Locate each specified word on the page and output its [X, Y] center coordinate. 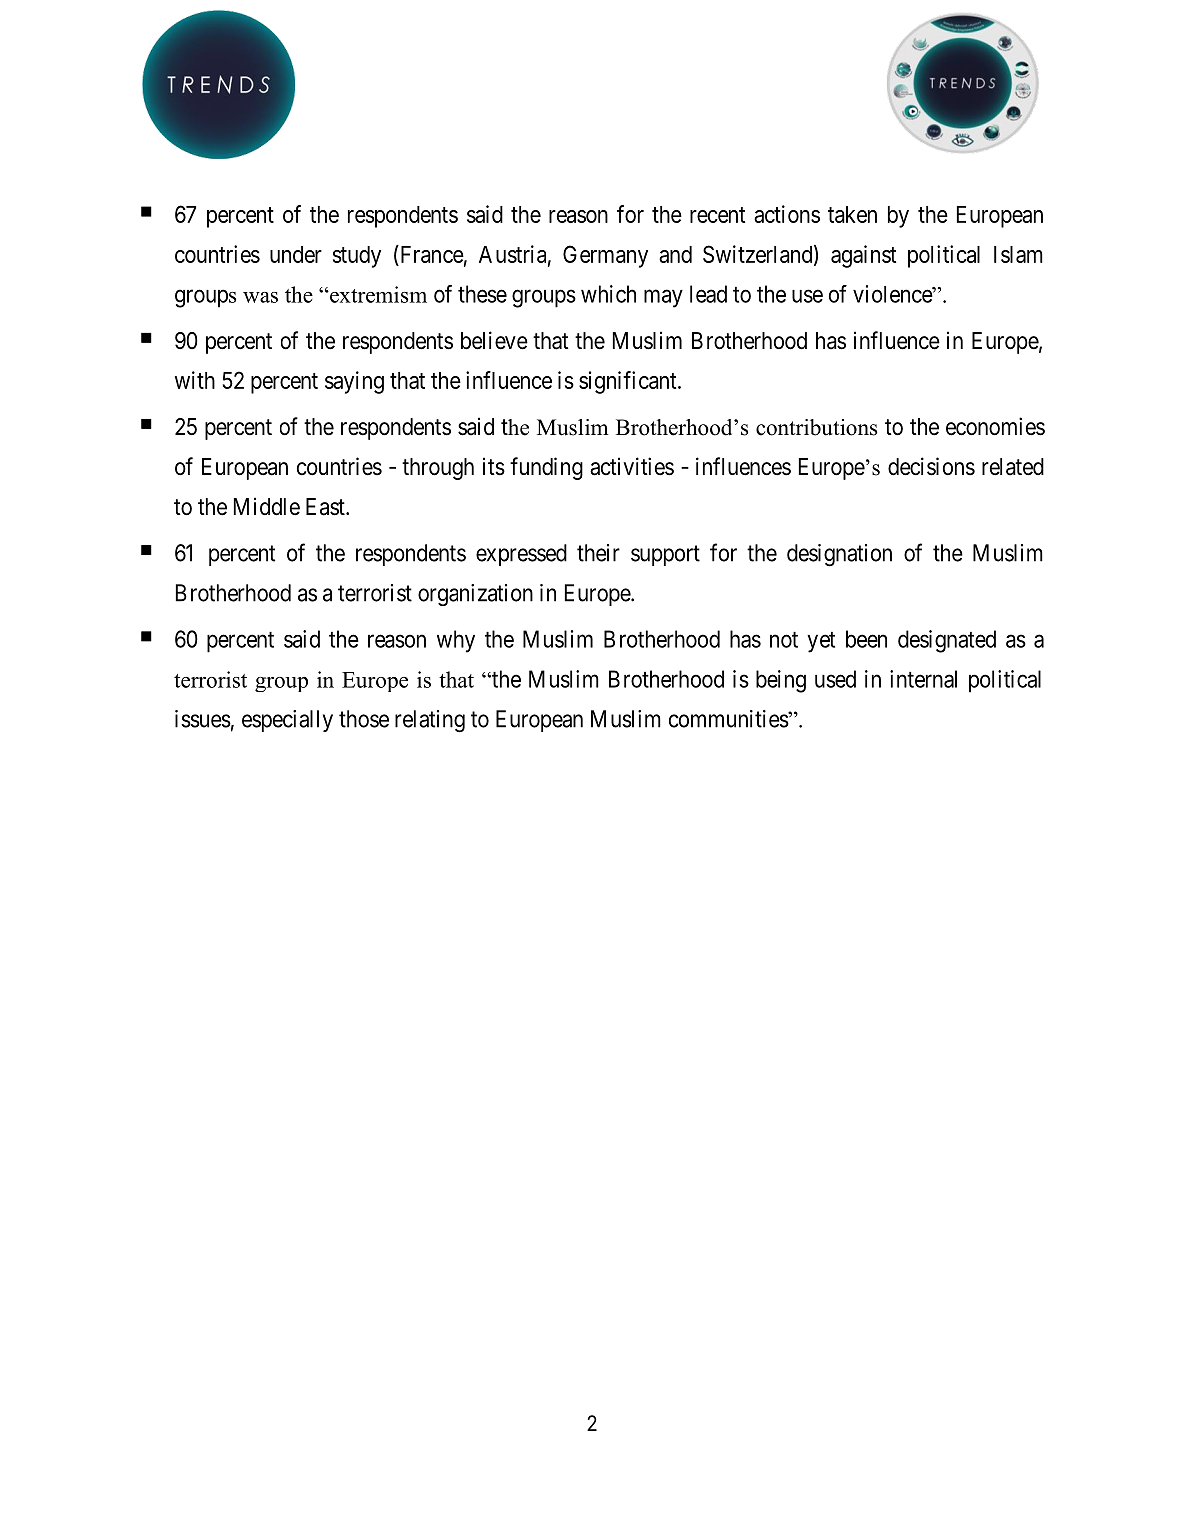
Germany [605, 256]
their [598, 553]
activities [632, 466]
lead [708, 294]
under [296, 254]
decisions [931, 466]
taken [852, 214]
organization [475, 595]
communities [729, 719]
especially [287, 721]
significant [629, 382]
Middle [267, 506]
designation [839, 555]
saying [354, 382]
